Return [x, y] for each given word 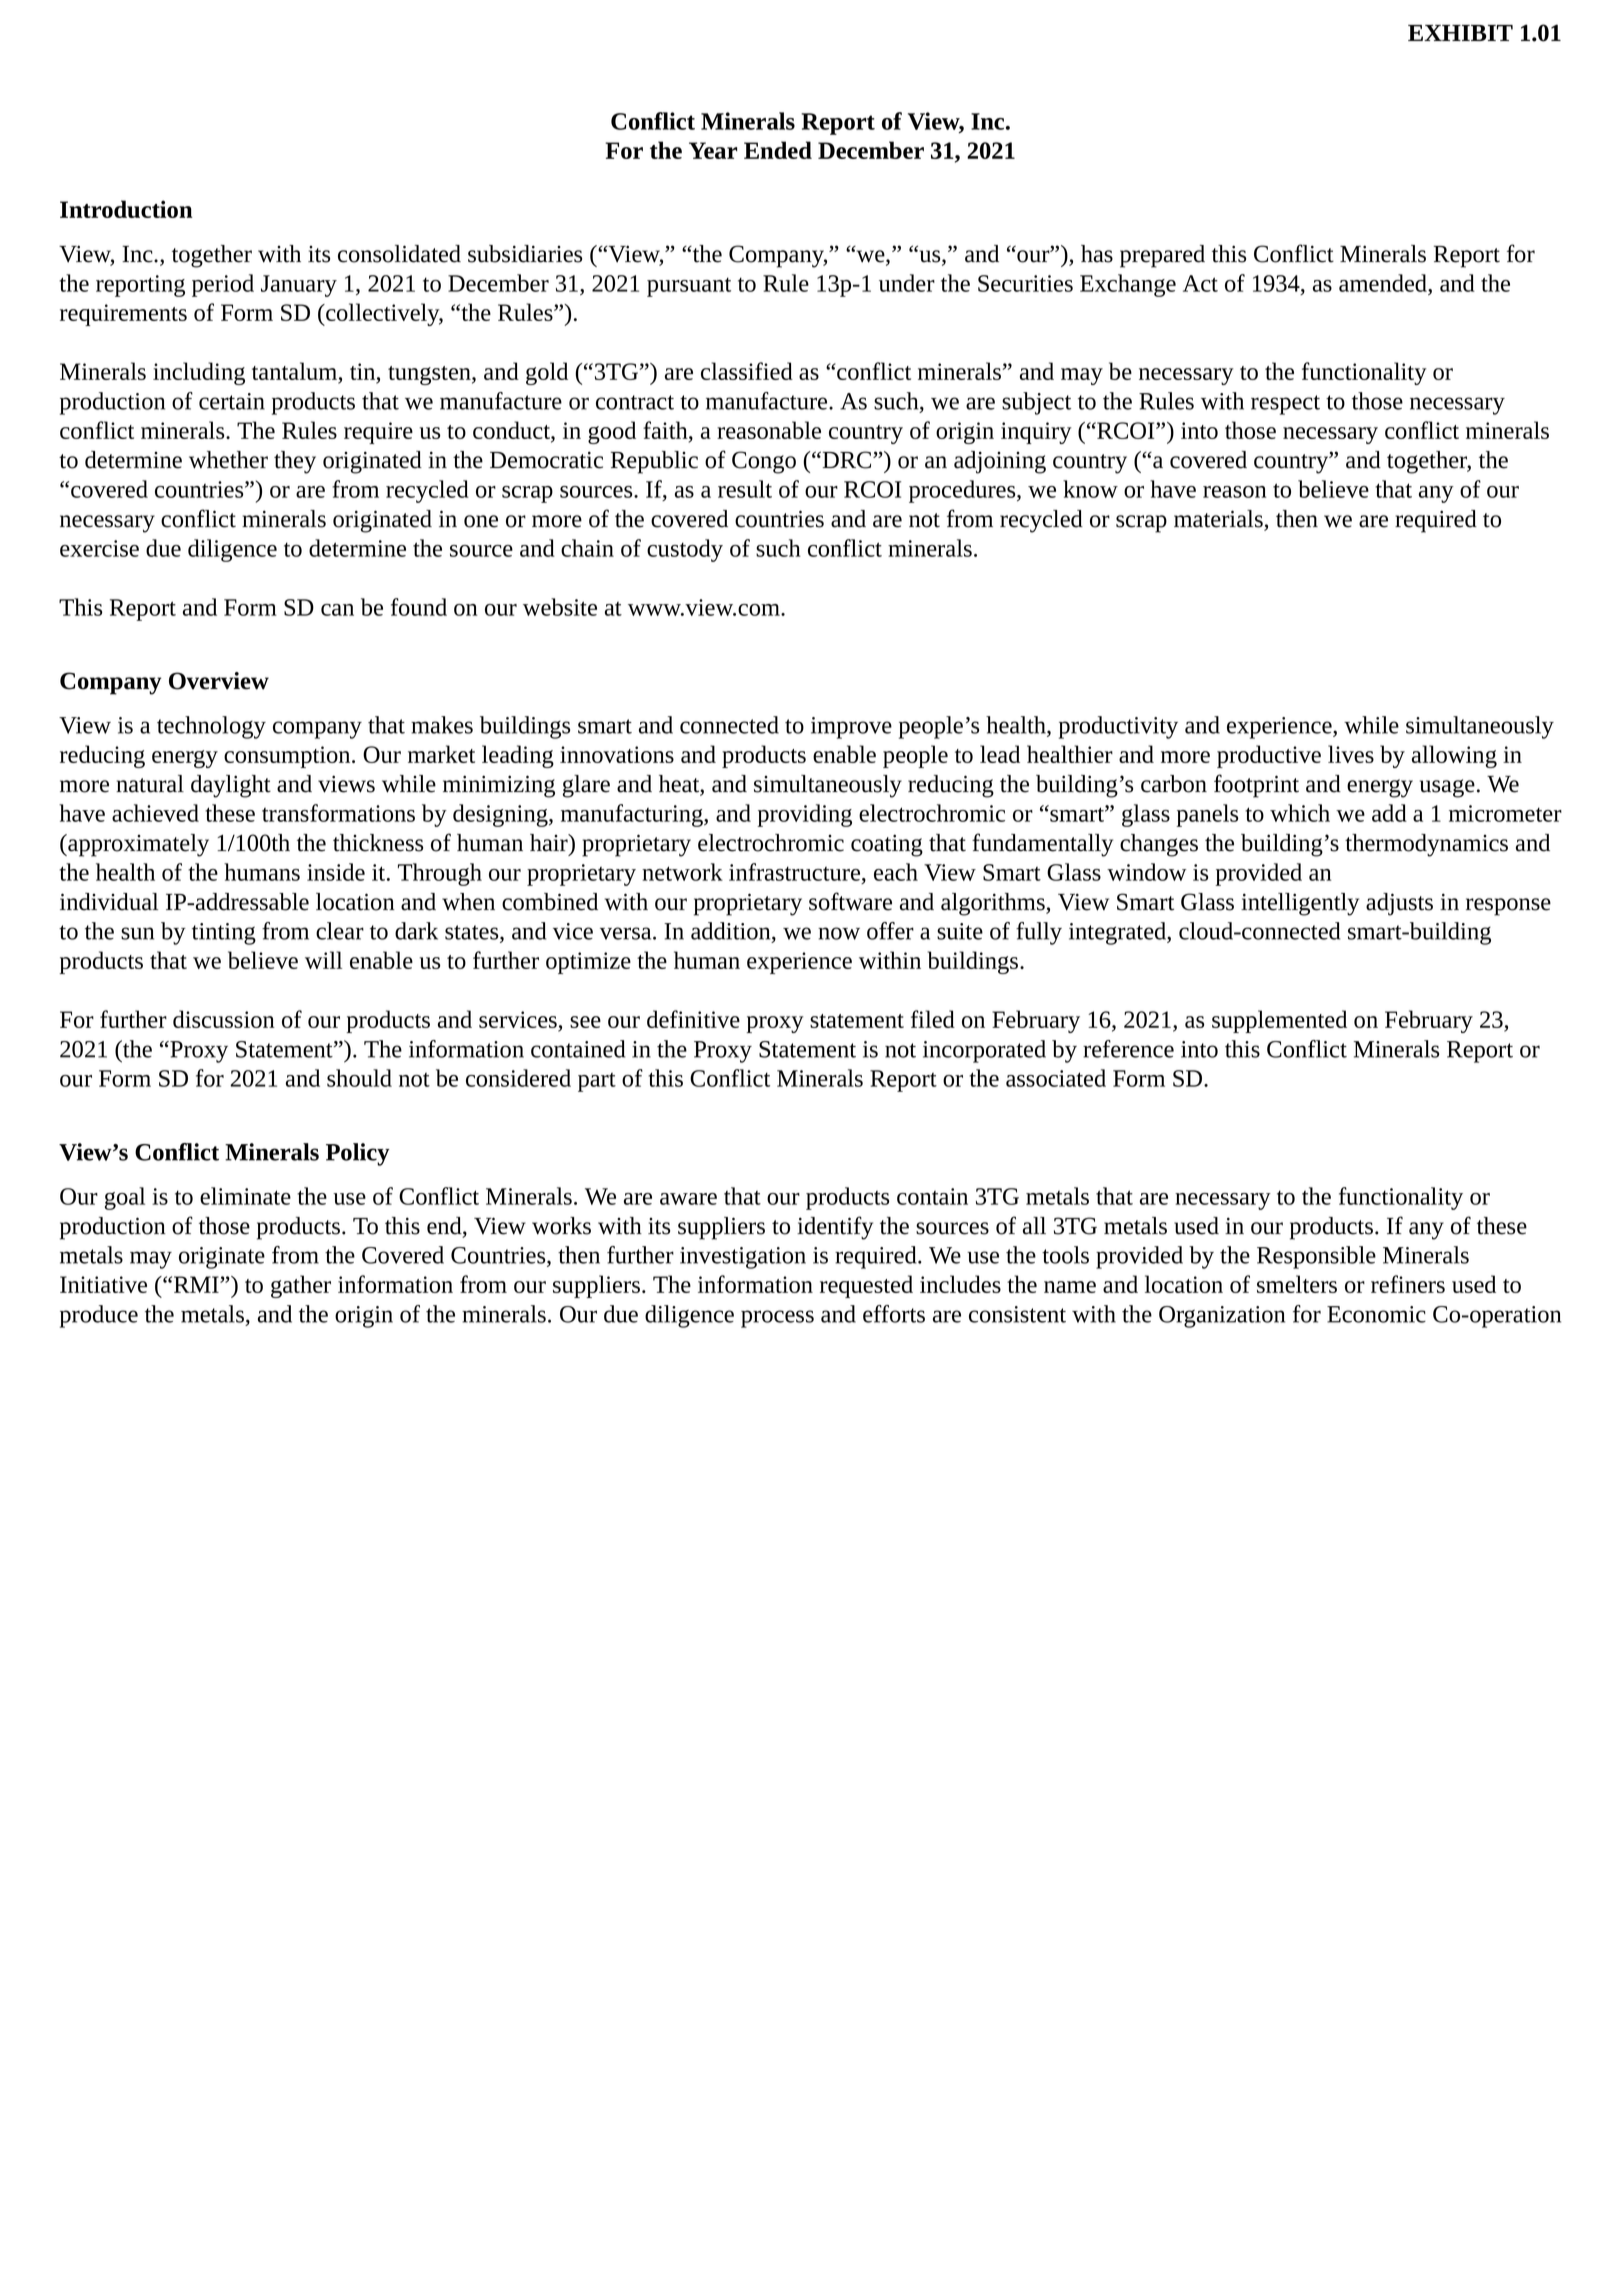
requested [866, 1286]
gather [301, 1286]
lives [1351, 754]
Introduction [126, 209]
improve [851, 728]
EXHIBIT [1460, 33]
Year [713, 150]
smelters [1297, 1284]
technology [211, 727]
